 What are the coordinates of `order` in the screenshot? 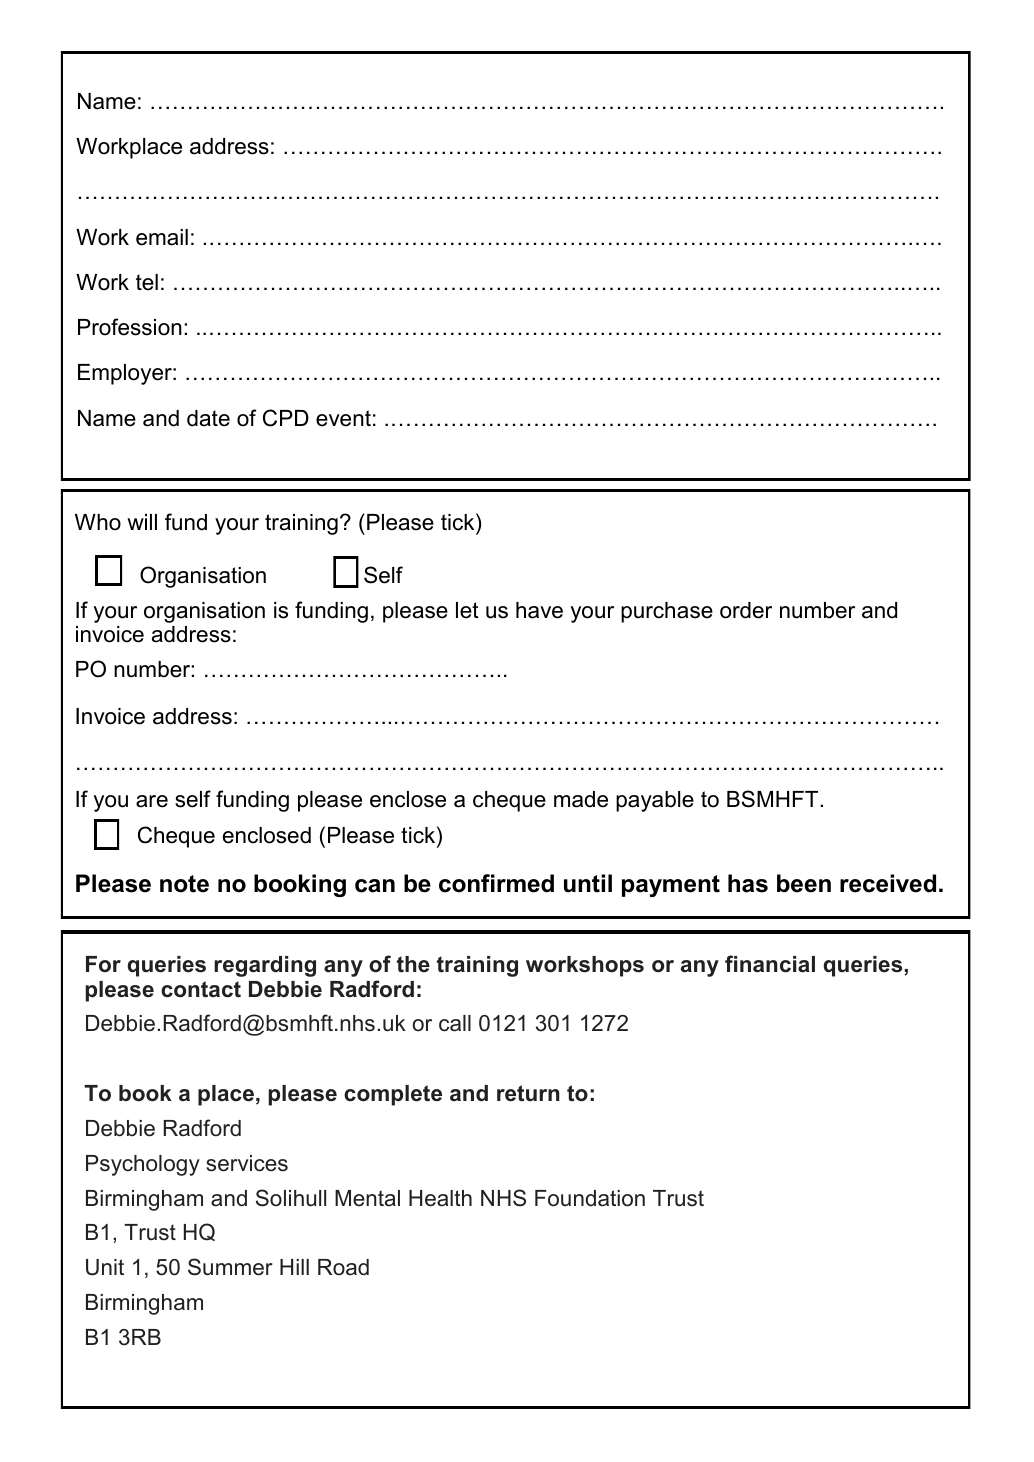 It's located at (746, 610).
